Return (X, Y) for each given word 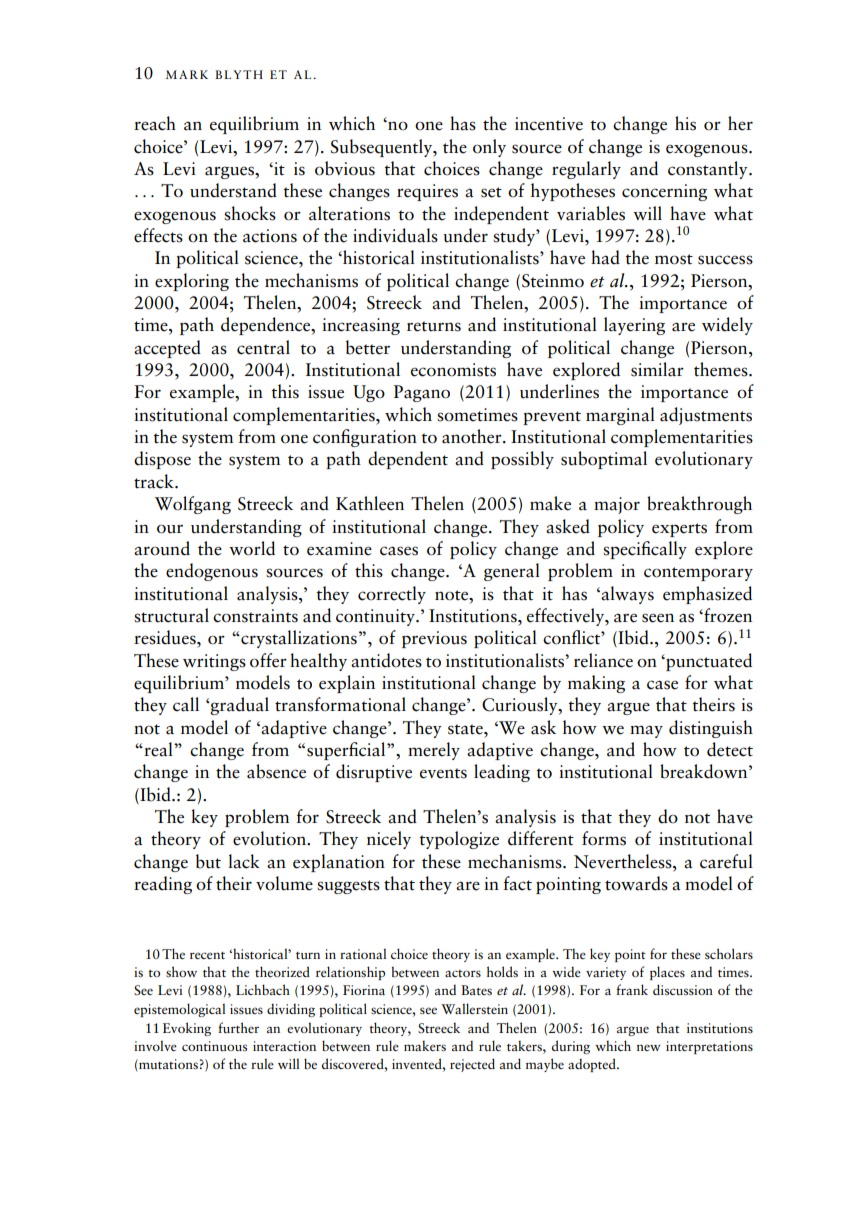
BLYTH (239, 74)
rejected (472, 1065)
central (263, 347)
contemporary (698, 574)
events (443, 773)
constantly (709, 170)
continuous (214, 1046)
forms (604, 838)
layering (634, 326)
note (453, 595)
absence (276, 771)
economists (453, 370)
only (489, 148)
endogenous (212, 572)
